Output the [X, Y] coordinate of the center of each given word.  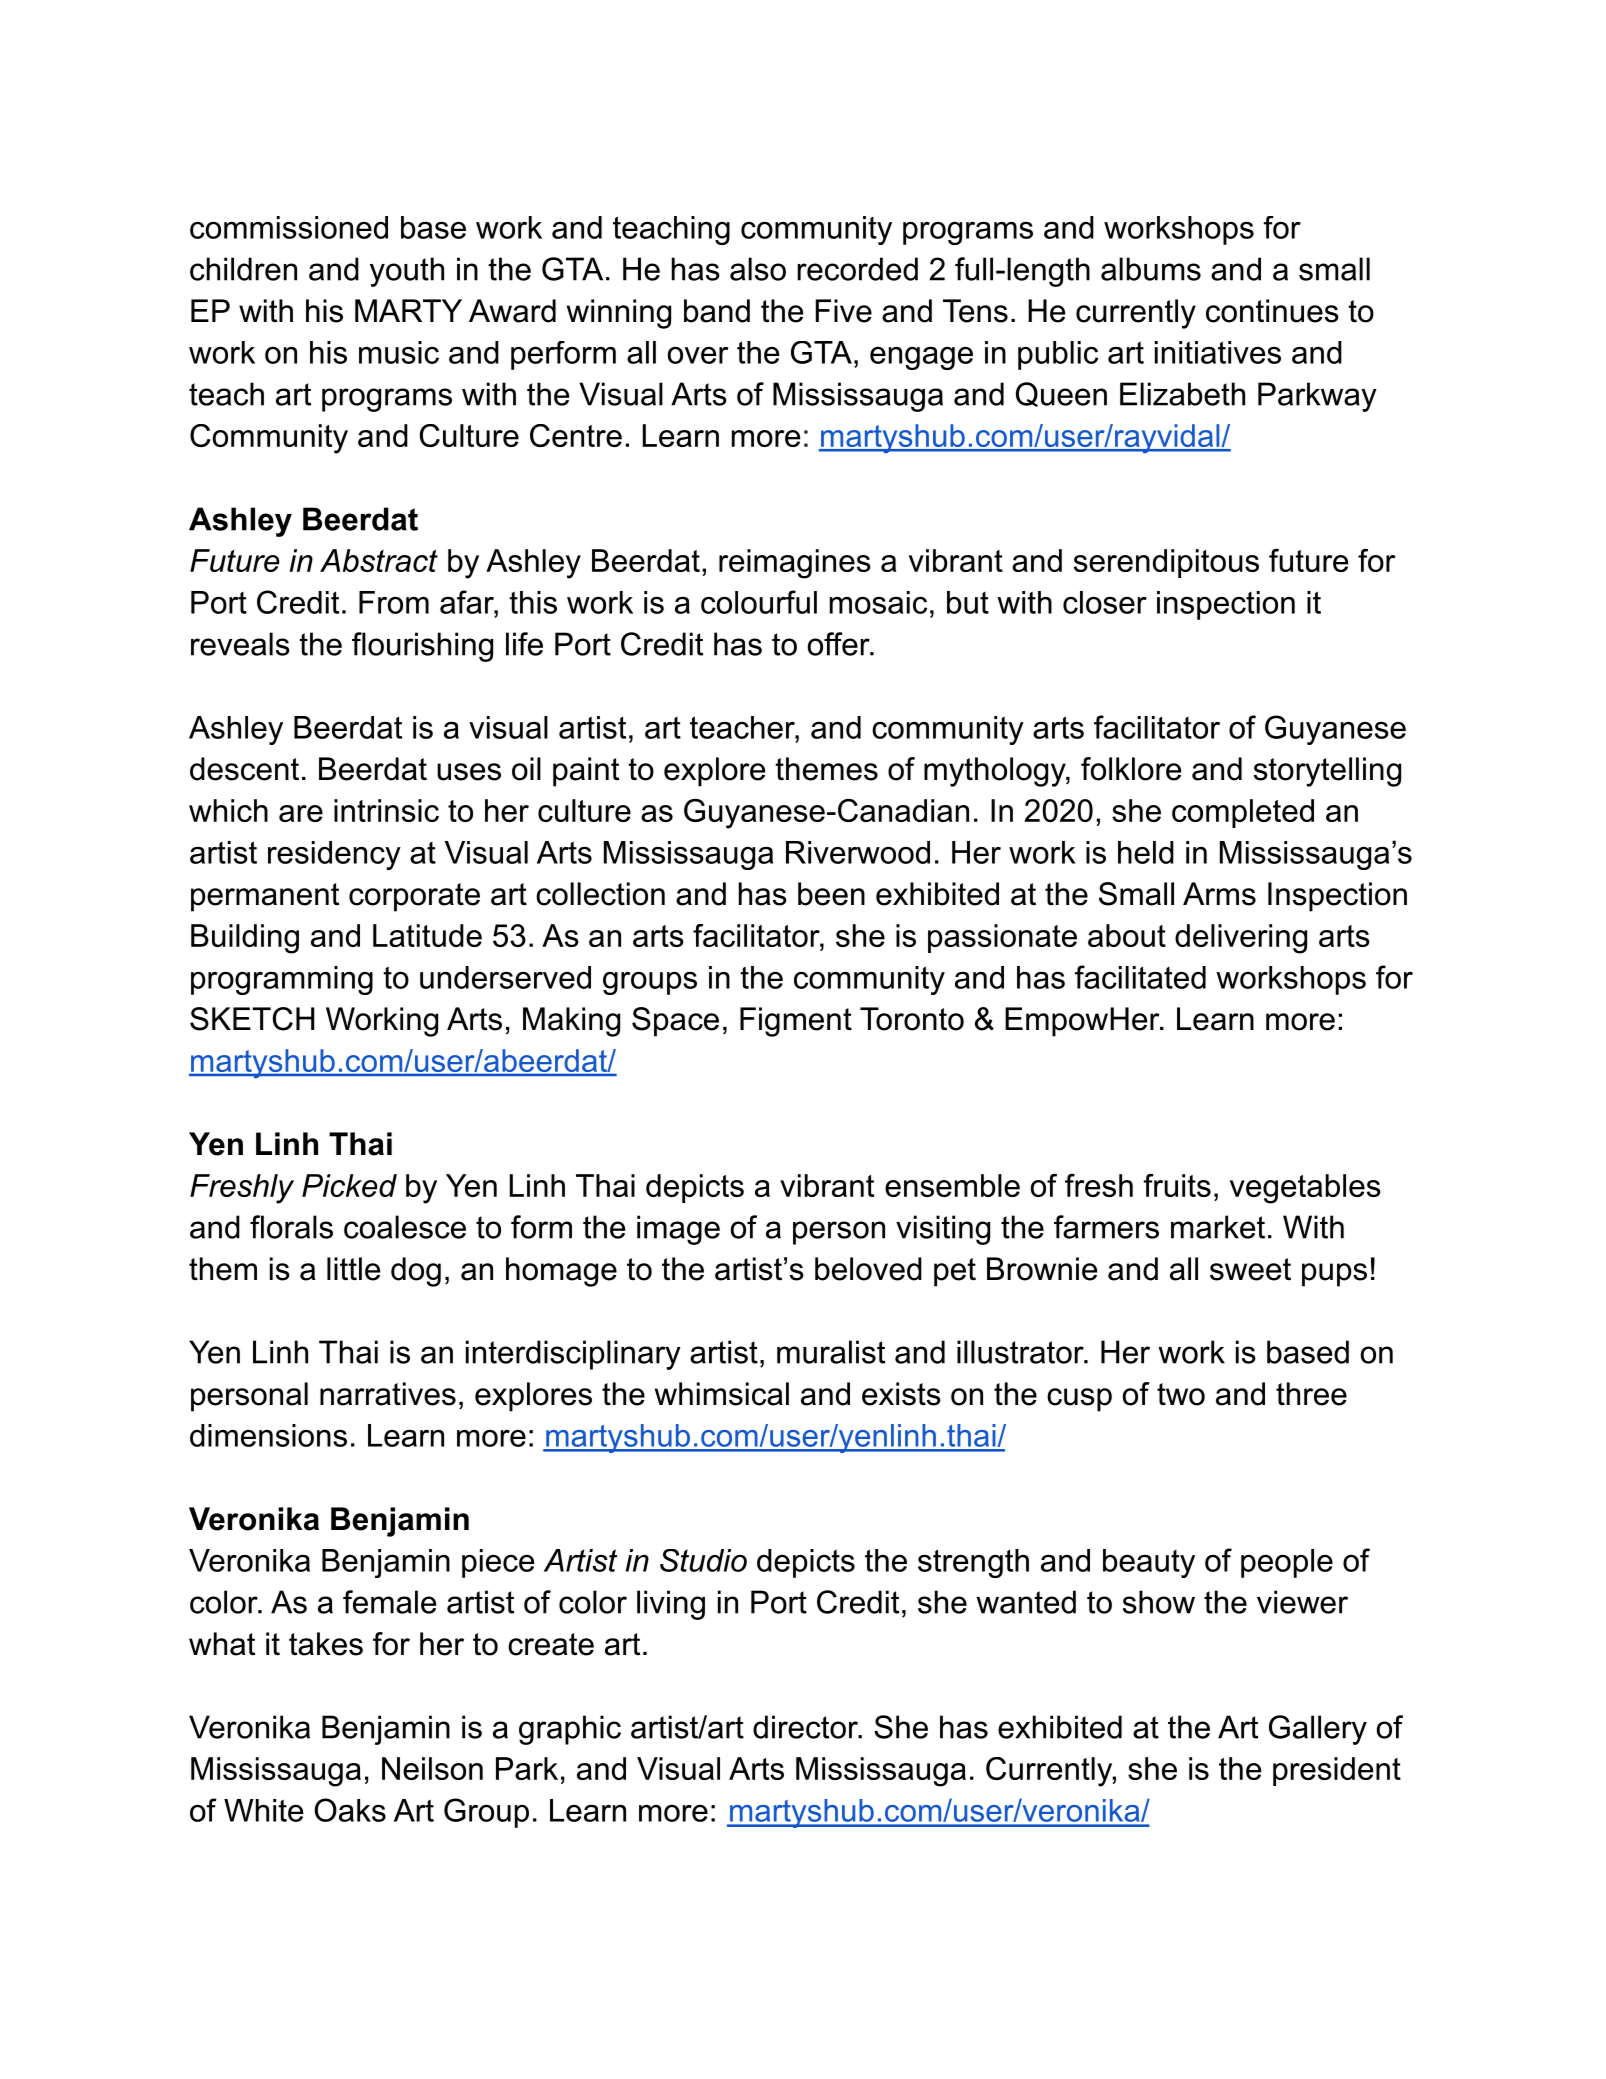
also [758, 269]
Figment [796, 1022]
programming [282, 980]
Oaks [350, 1810]
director [806, 1727]
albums [1151, 269]
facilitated [1140, 977]
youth [407, 272]
